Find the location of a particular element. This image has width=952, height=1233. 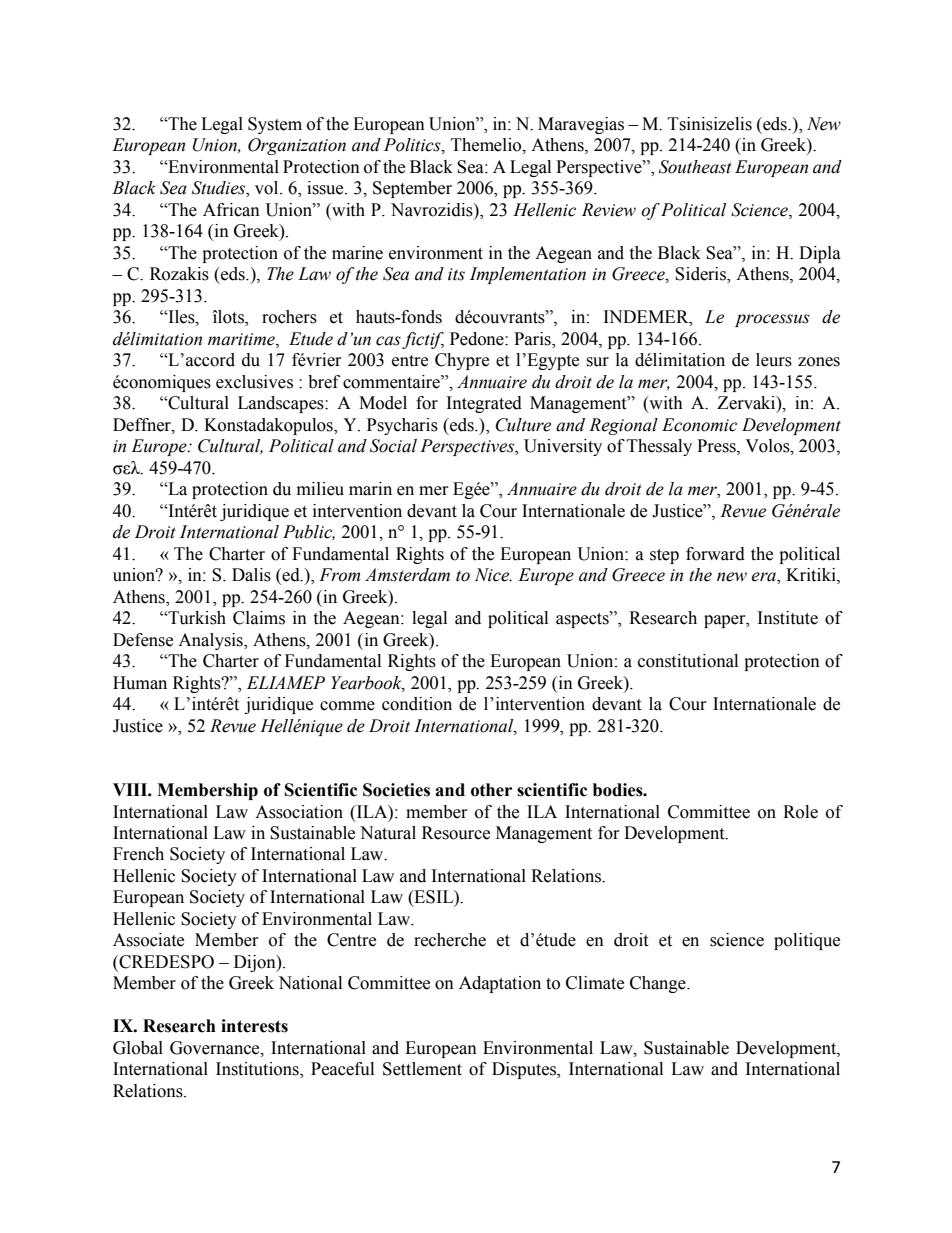

Integrated is located at coordinates (484, 404).
